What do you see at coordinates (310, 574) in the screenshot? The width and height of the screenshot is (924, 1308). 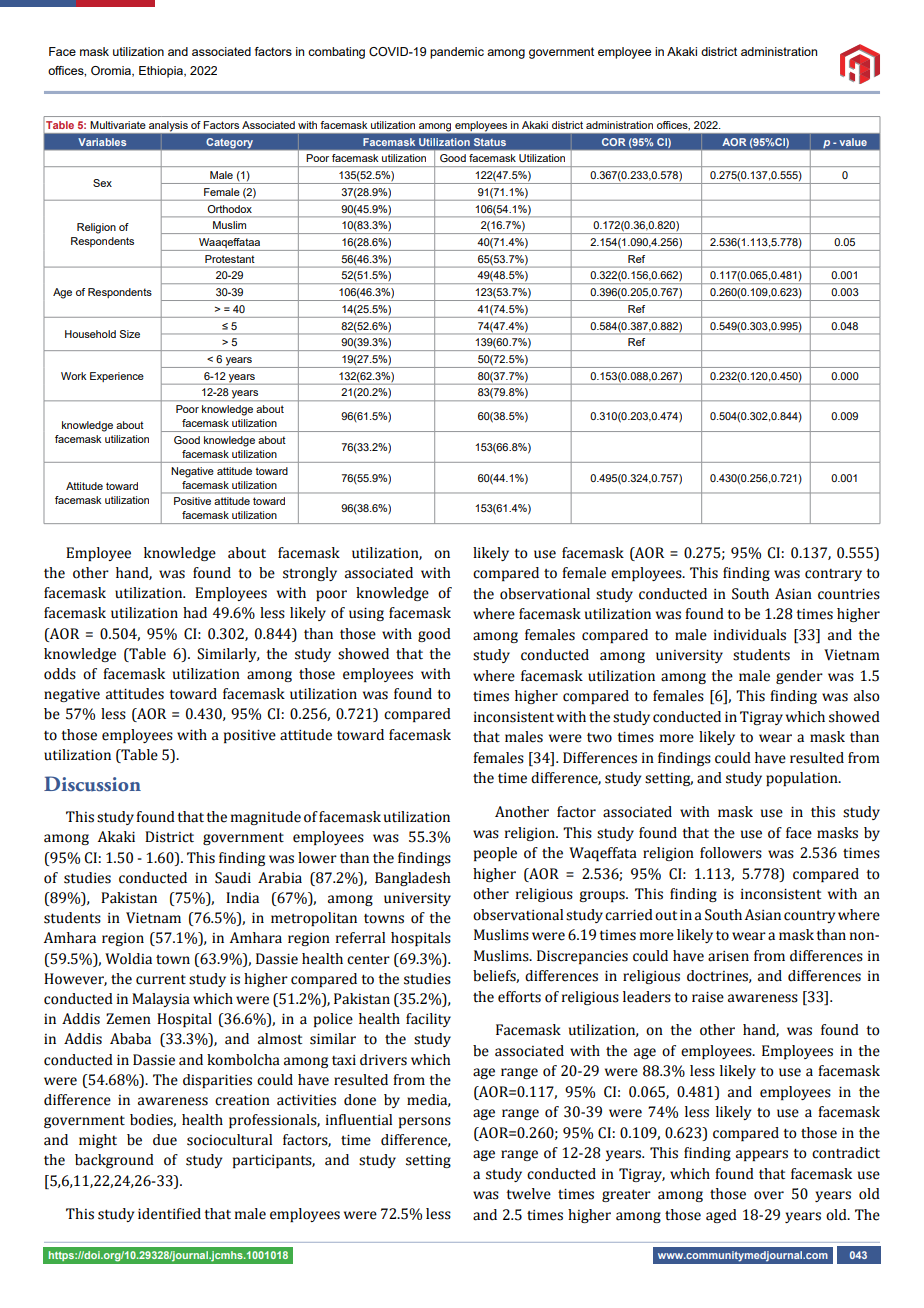 I see `strongly` at bounding box center [310, 574].
